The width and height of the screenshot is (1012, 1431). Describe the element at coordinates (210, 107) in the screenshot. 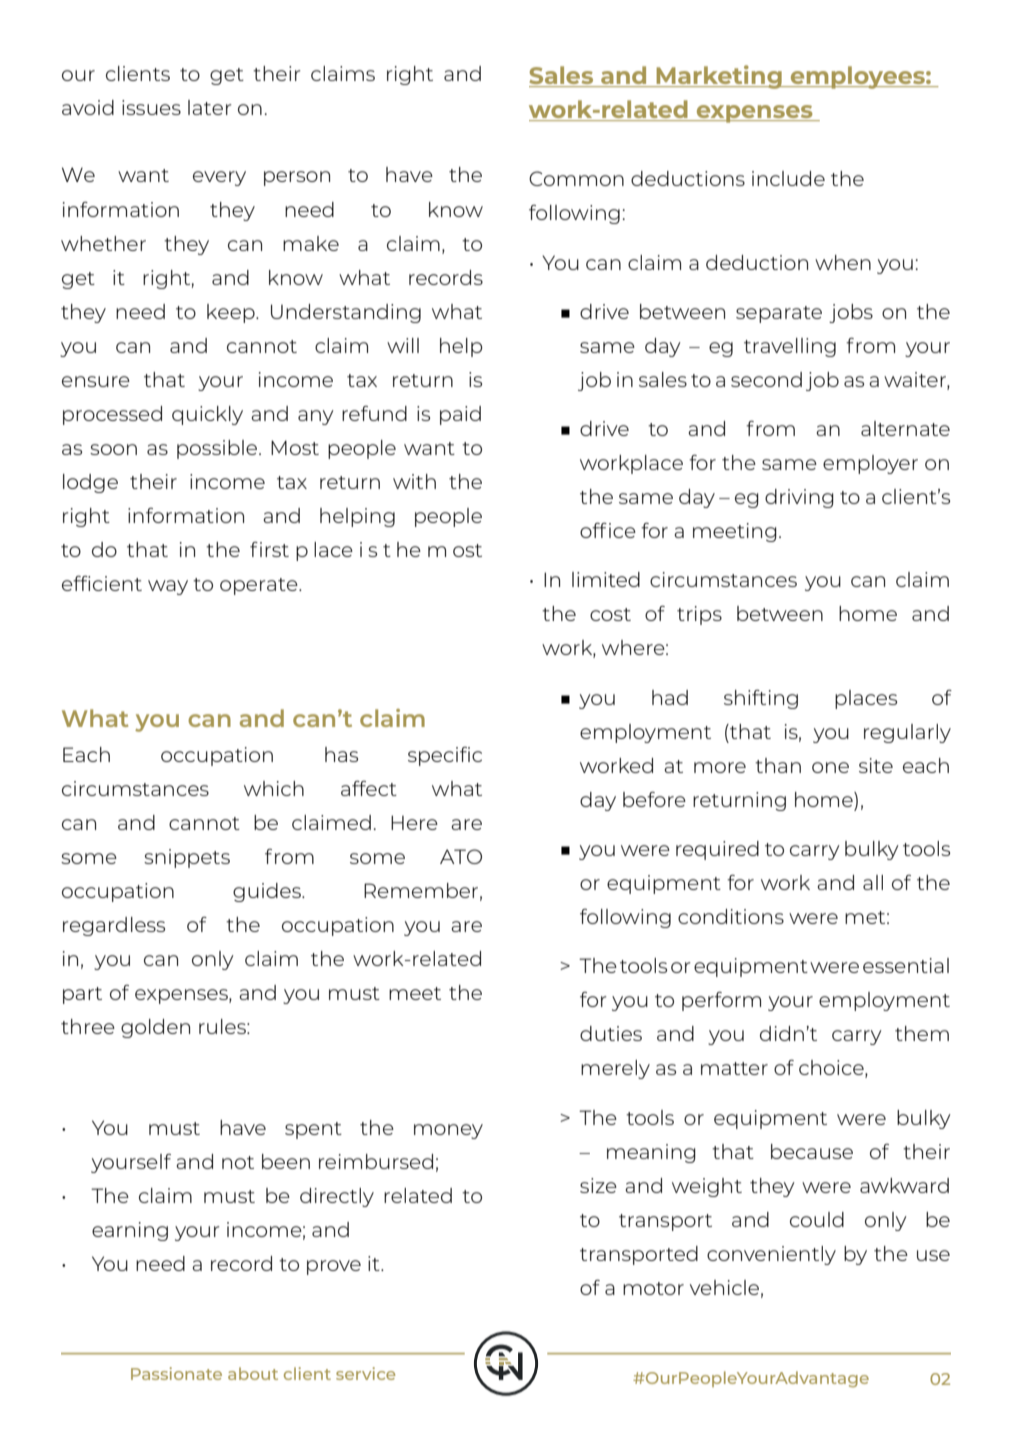

I see `later` at that location.
